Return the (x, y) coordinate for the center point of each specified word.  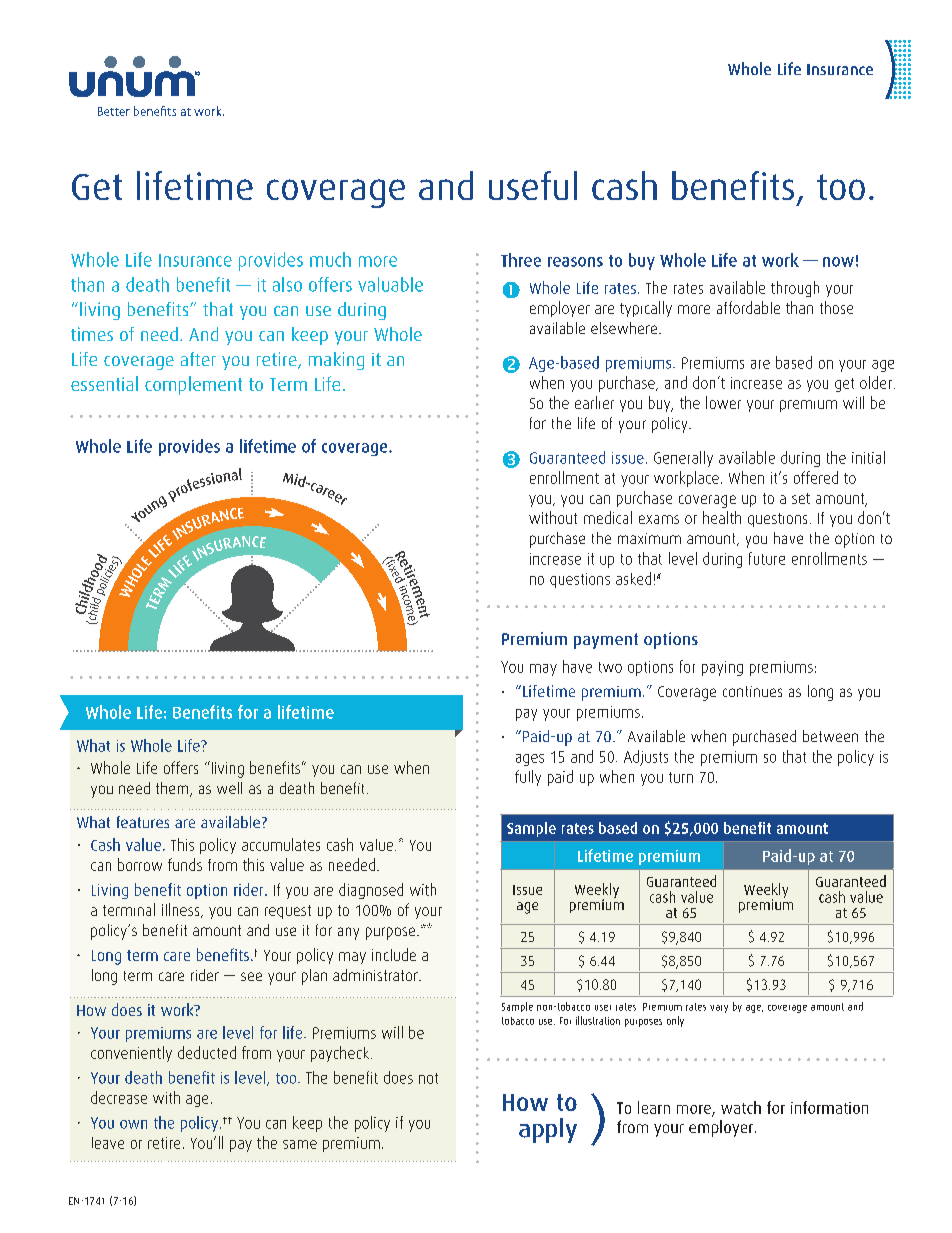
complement (193, 385)
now (838, 262)
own (133, 1124)
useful (533, 185)
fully (528, 778)
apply (548, 1130)
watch (741, 1107)
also (287, 284)
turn (681, 777)
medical (608, 517)
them (173, 789)
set (801, 498)
